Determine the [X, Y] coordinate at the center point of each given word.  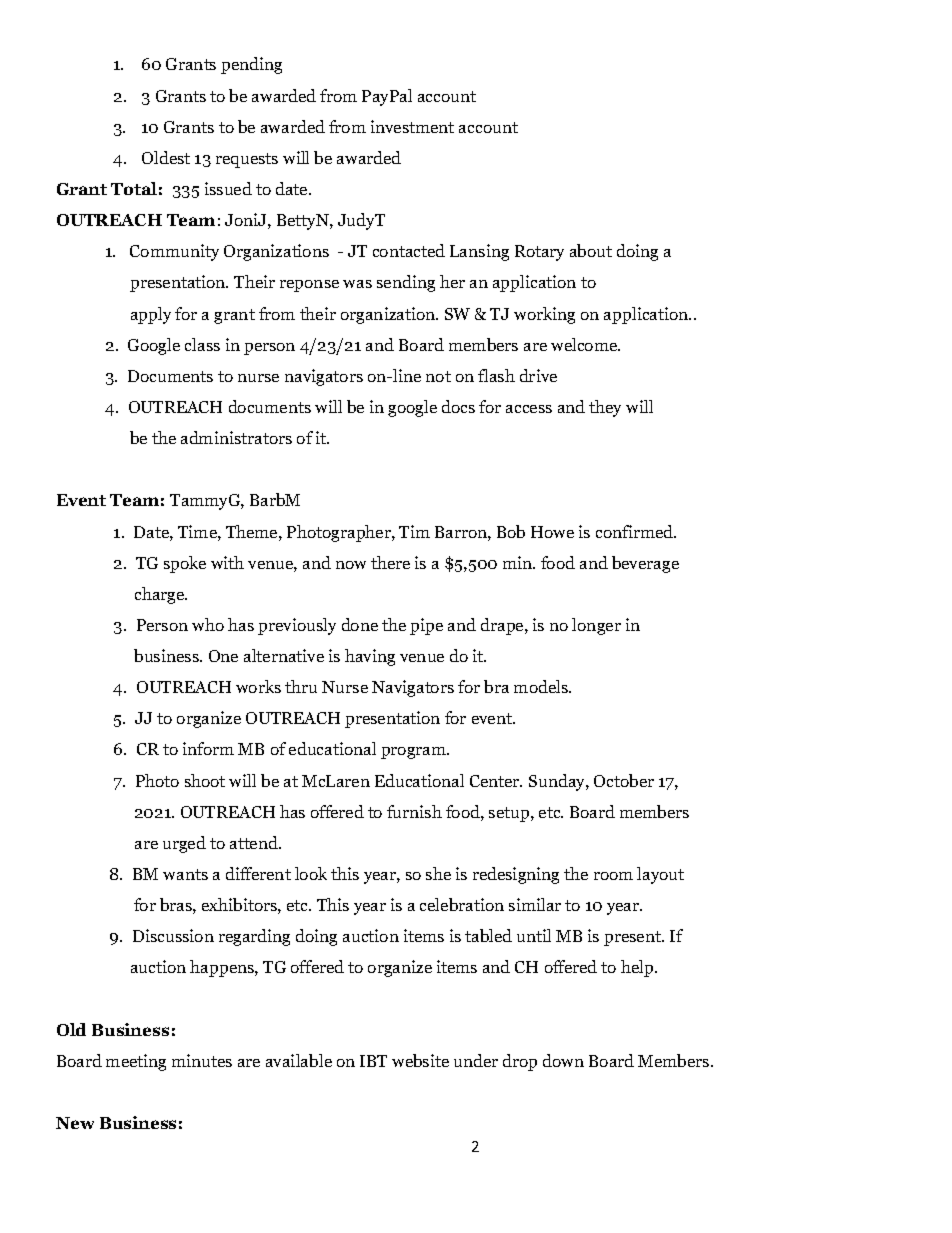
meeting [136, 1062]
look [311, 873]
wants [185, 874]
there [390, 562]
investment [412, 126]
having [370, 657]
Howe [552, 532]
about [591, 250]
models [542, 686]
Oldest [166, 157]
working [544, 315]
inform [208, 748]
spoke [185, 564]
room [613, 876]
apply [151, 315]
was [357, 284]
